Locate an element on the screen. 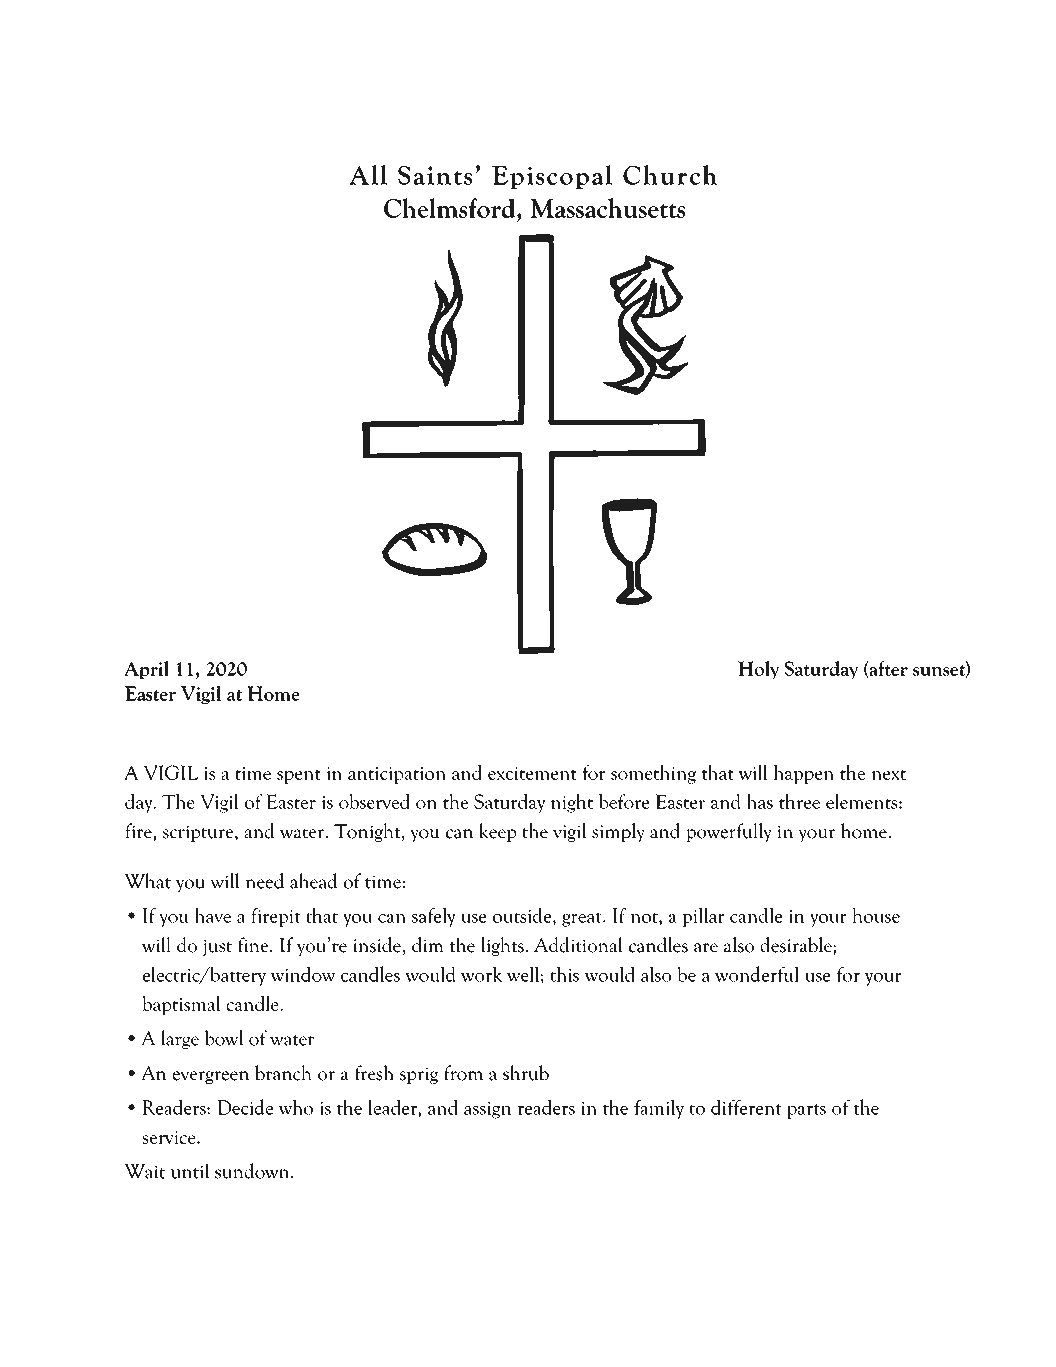  Episcopal is located at coordinates (552, 177).
